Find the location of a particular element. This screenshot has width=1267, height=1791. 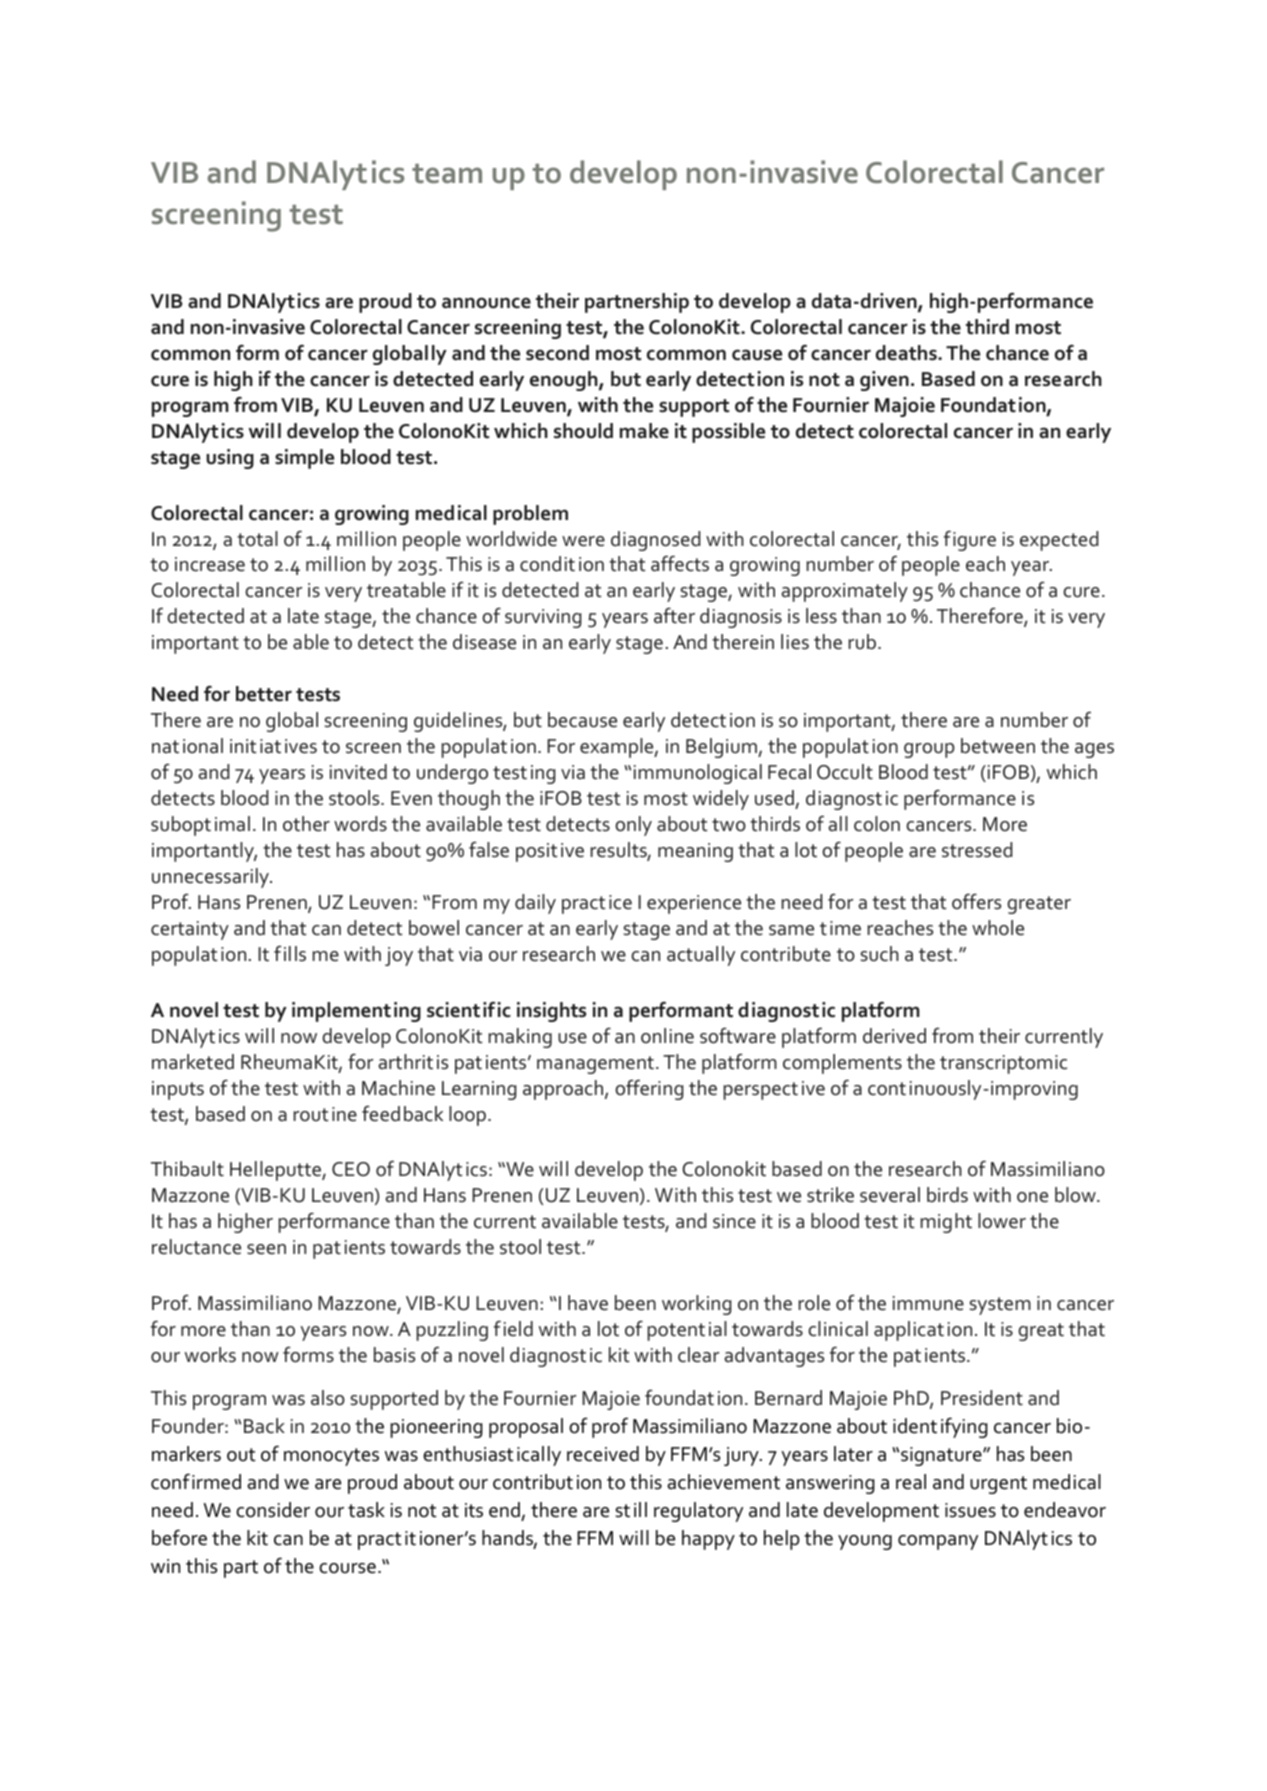

issues is located at coordinates (970, 1510).
